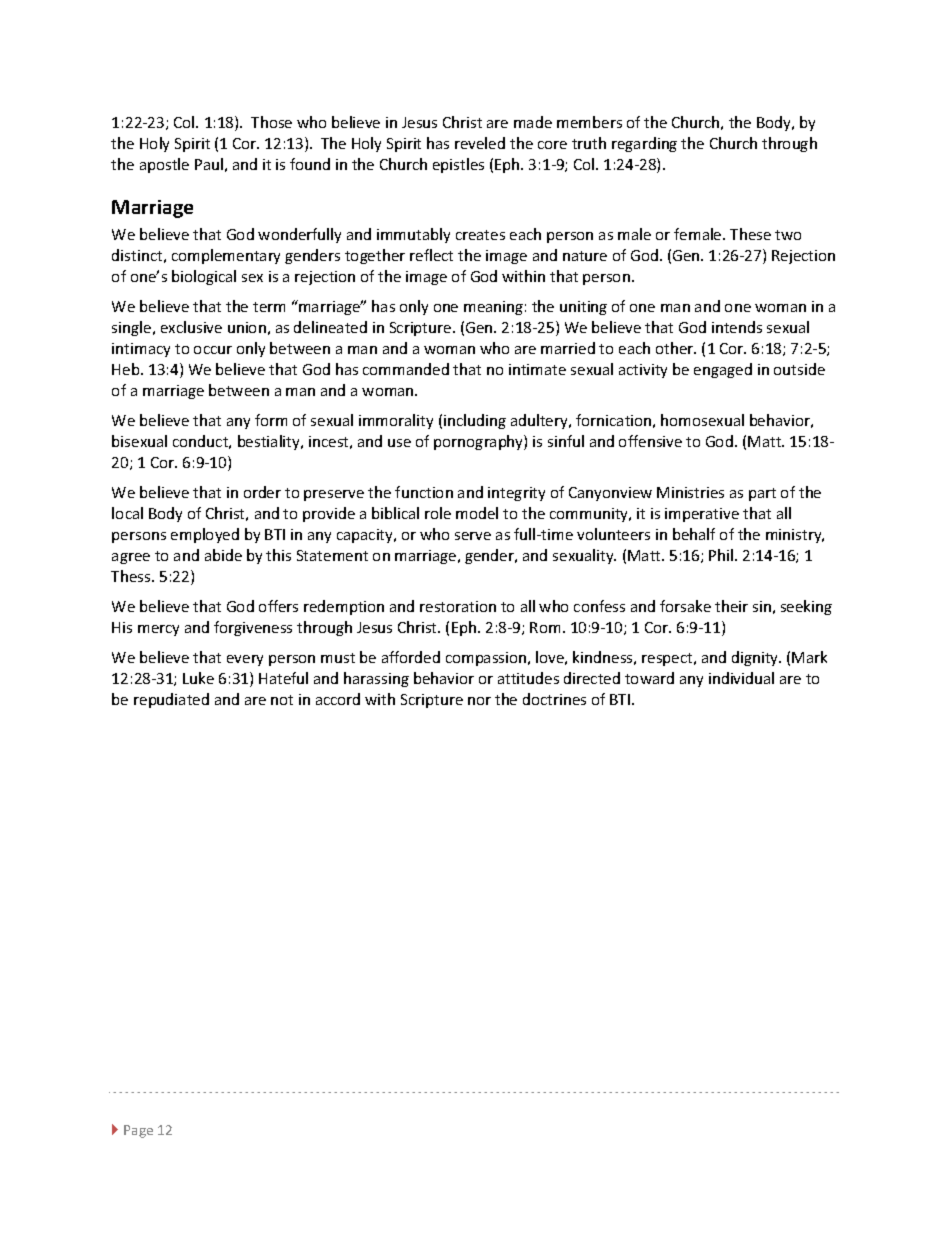 This screenshot has height=1233, width=952. Describe the element at coordinates (253, 628) in the screenshot. I see `forgiveness` at that location.
